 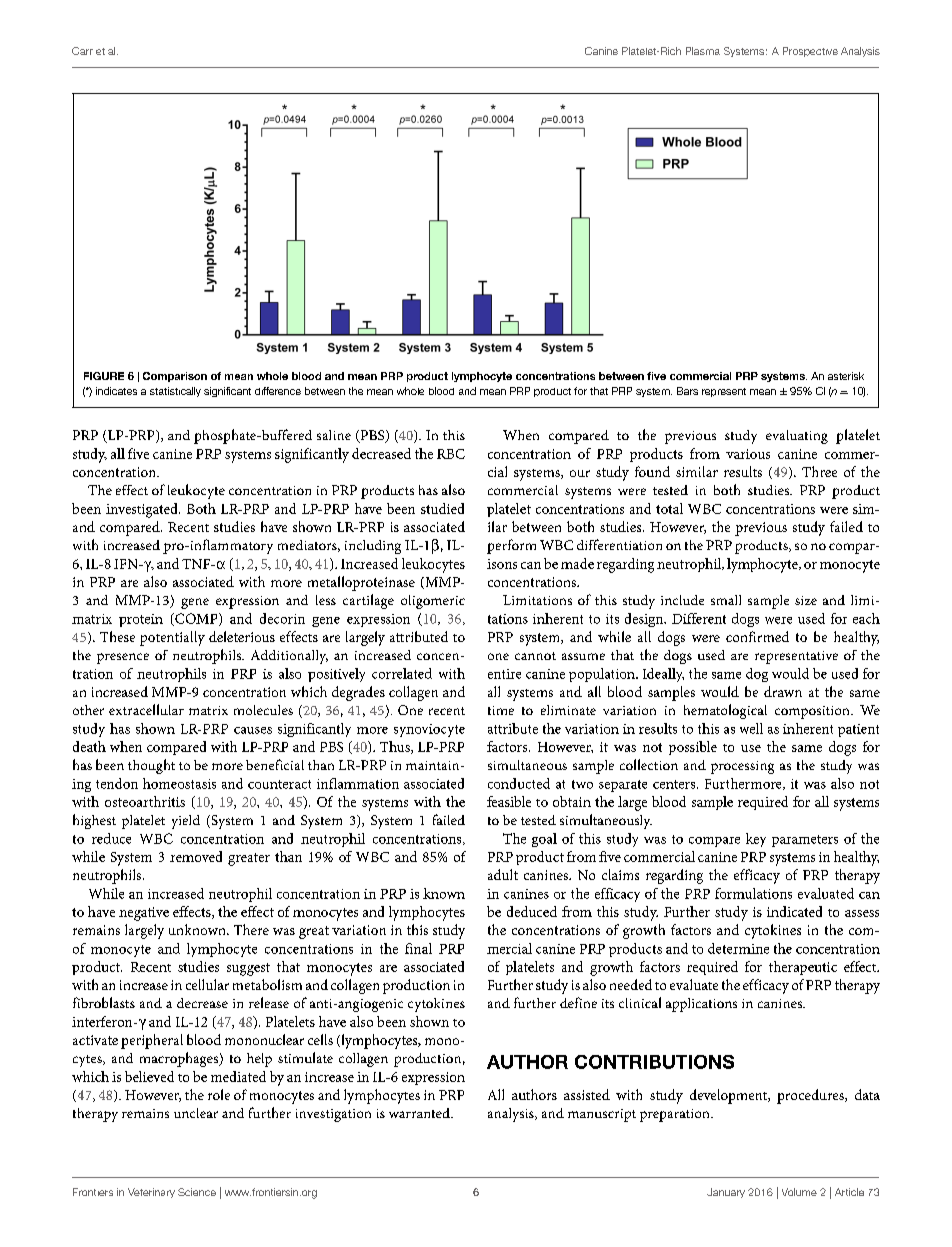 I want to click on RBC, so click(x=451, y=454).
